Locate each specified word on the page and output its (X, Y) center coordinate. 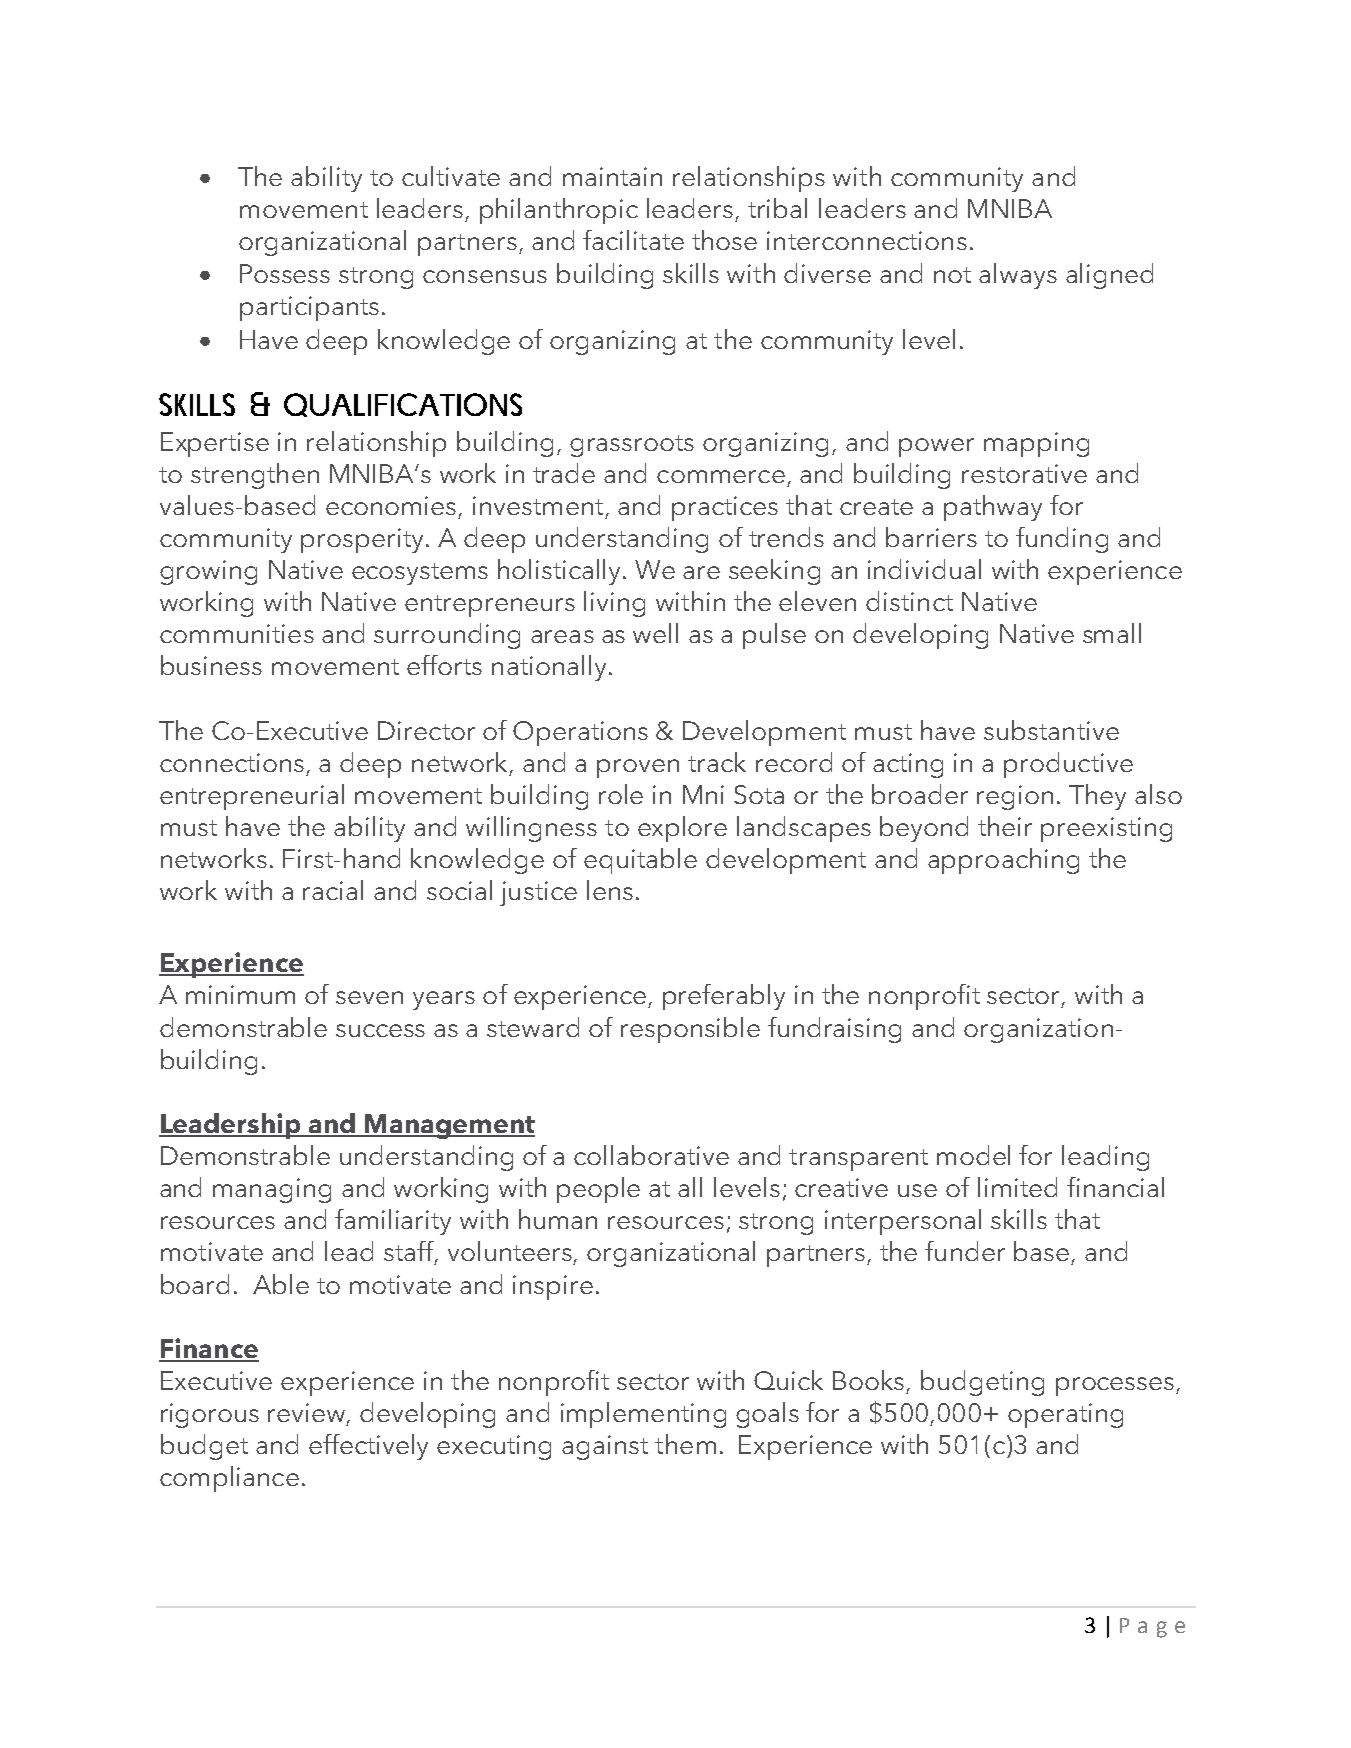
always (1018, 276)
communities (237, 633)
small (1112, 633)
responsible (690, 1030)
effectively (368, 1447)
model (973, 1155)
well (655, 633)
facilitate (633, 240)
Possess (285, 273)
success (380, 1030)
